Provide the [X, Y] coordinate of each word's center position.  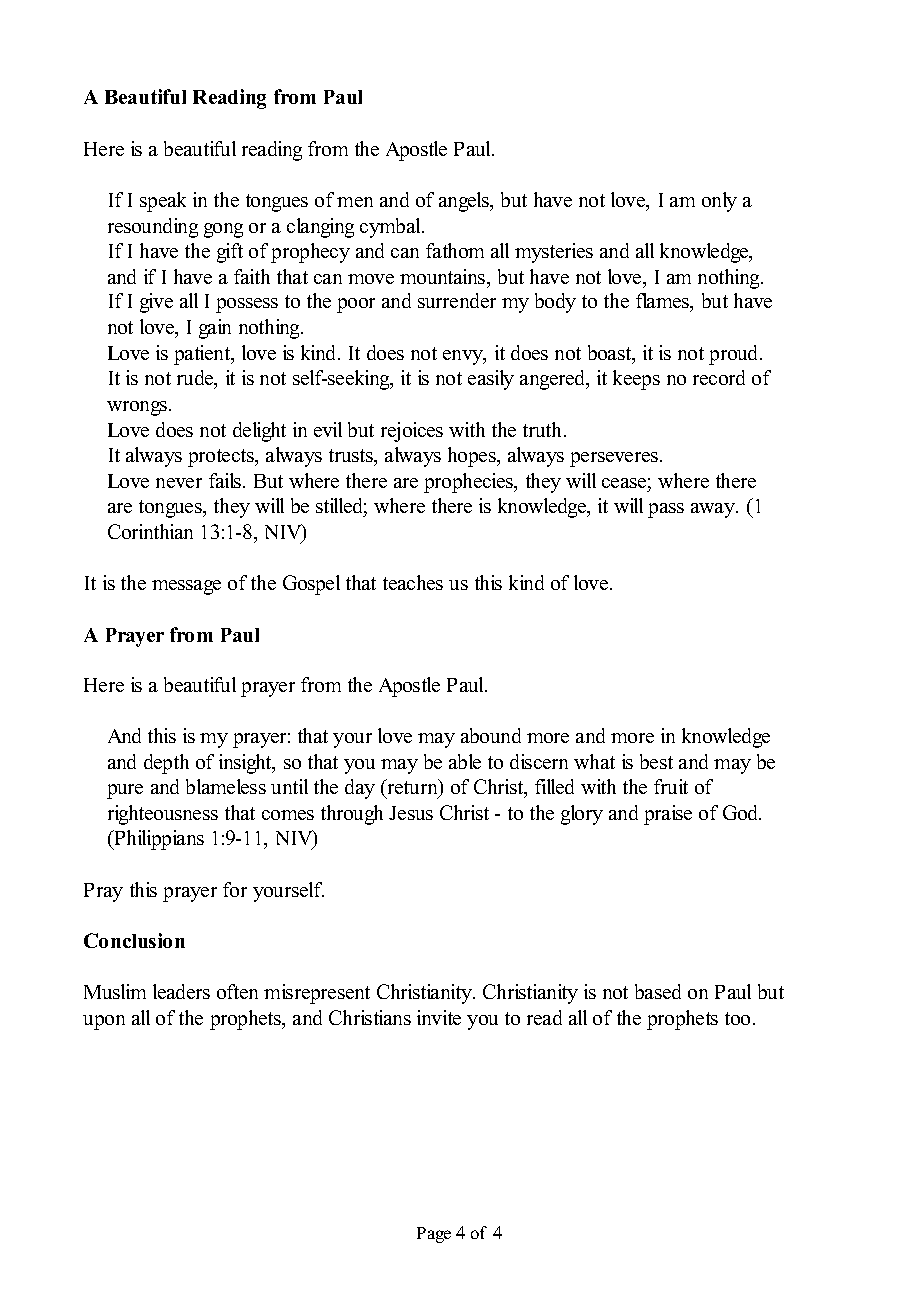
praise [668, 815]
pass [666, 510]
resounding [153, 228]
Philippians [158, 840]
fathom [455, 250]
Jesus [411, 813]
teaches [413, 582]
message [186, 587]
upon [104, 1022]
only [719, 202]
